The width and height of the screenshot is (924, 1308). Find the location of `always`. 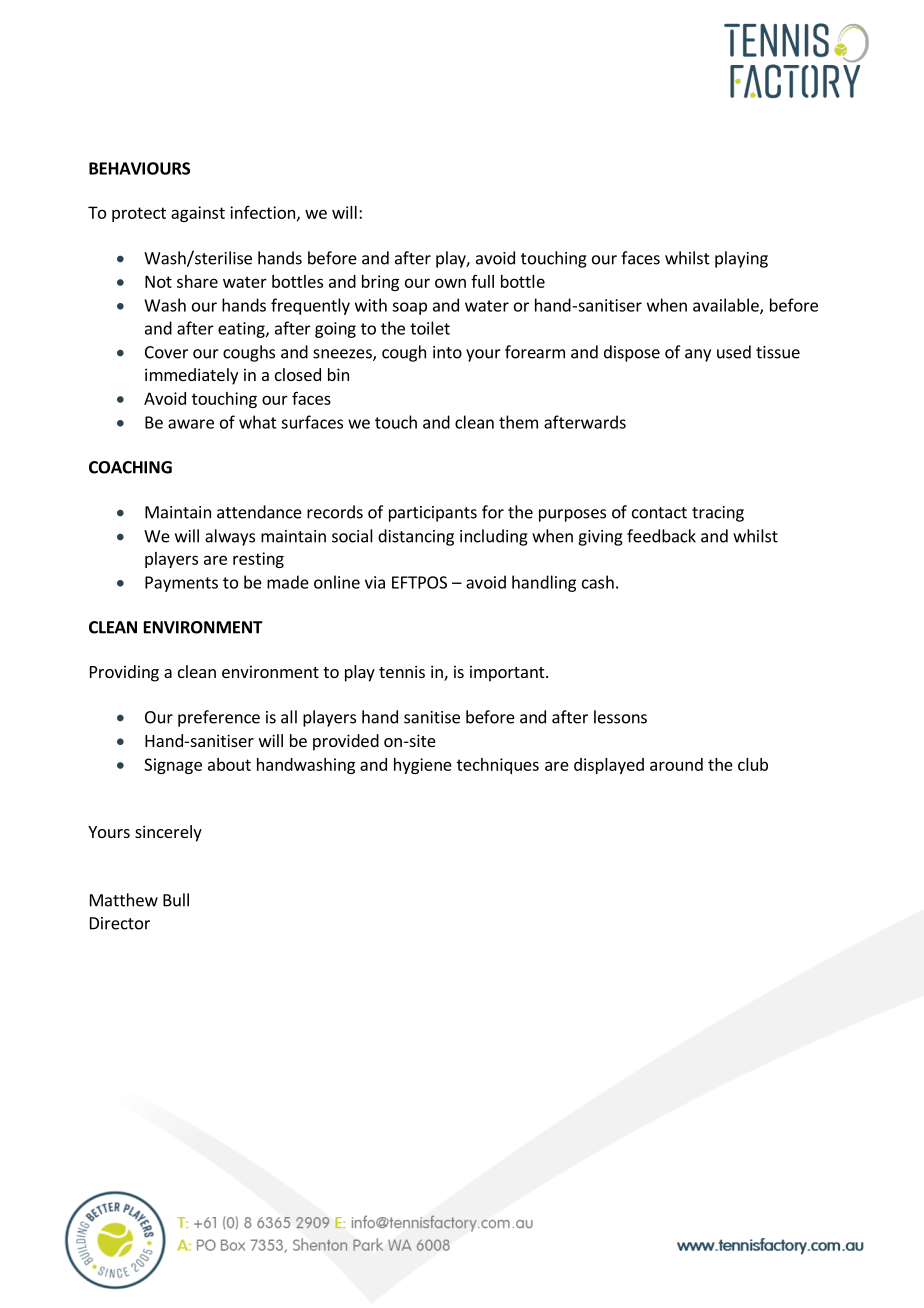

always is located at coordinates (230, 537).
